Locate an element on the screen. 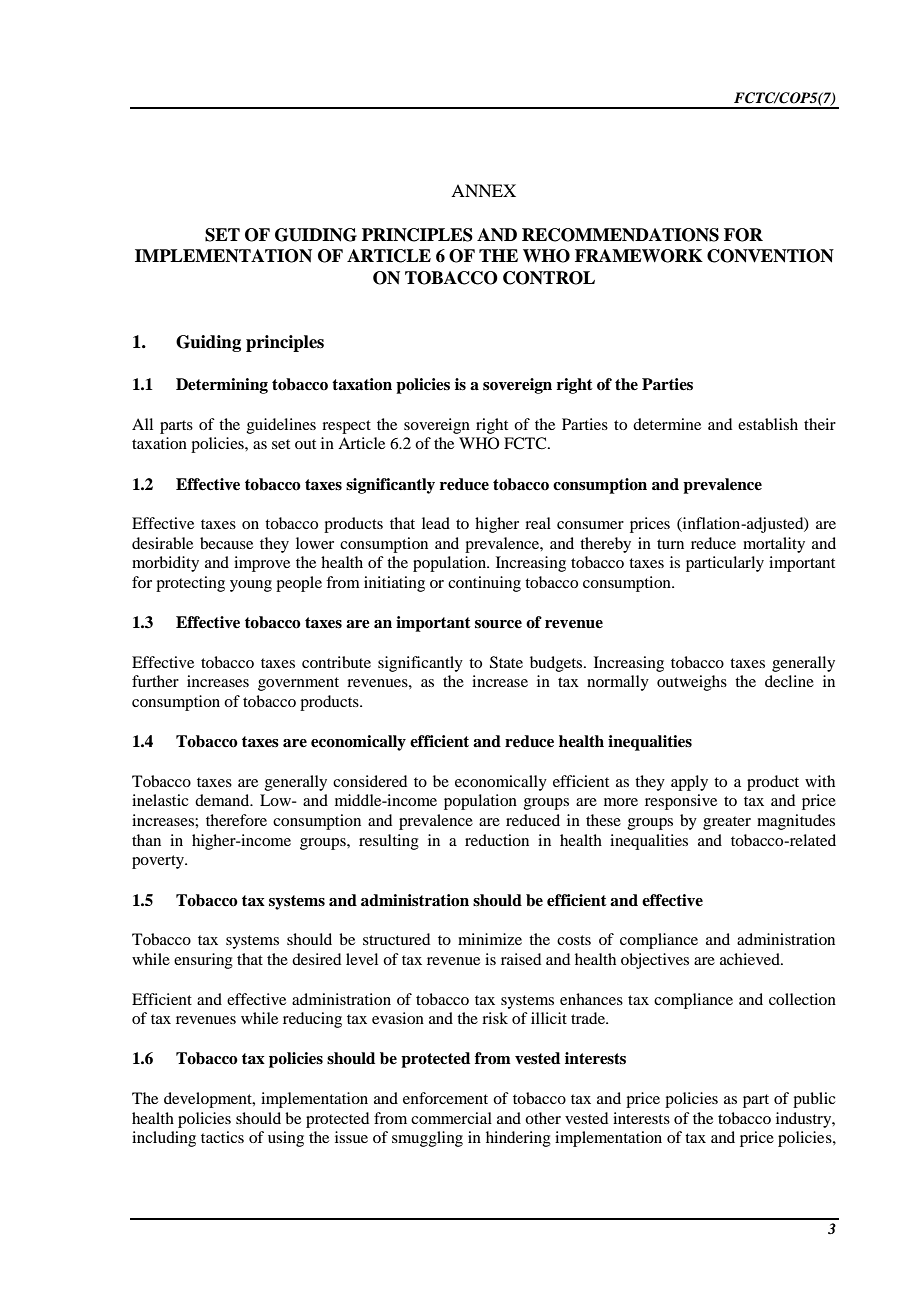 This screenshot has width=924, height=1308. CONVENTION is located at coordinates (770, 256).
